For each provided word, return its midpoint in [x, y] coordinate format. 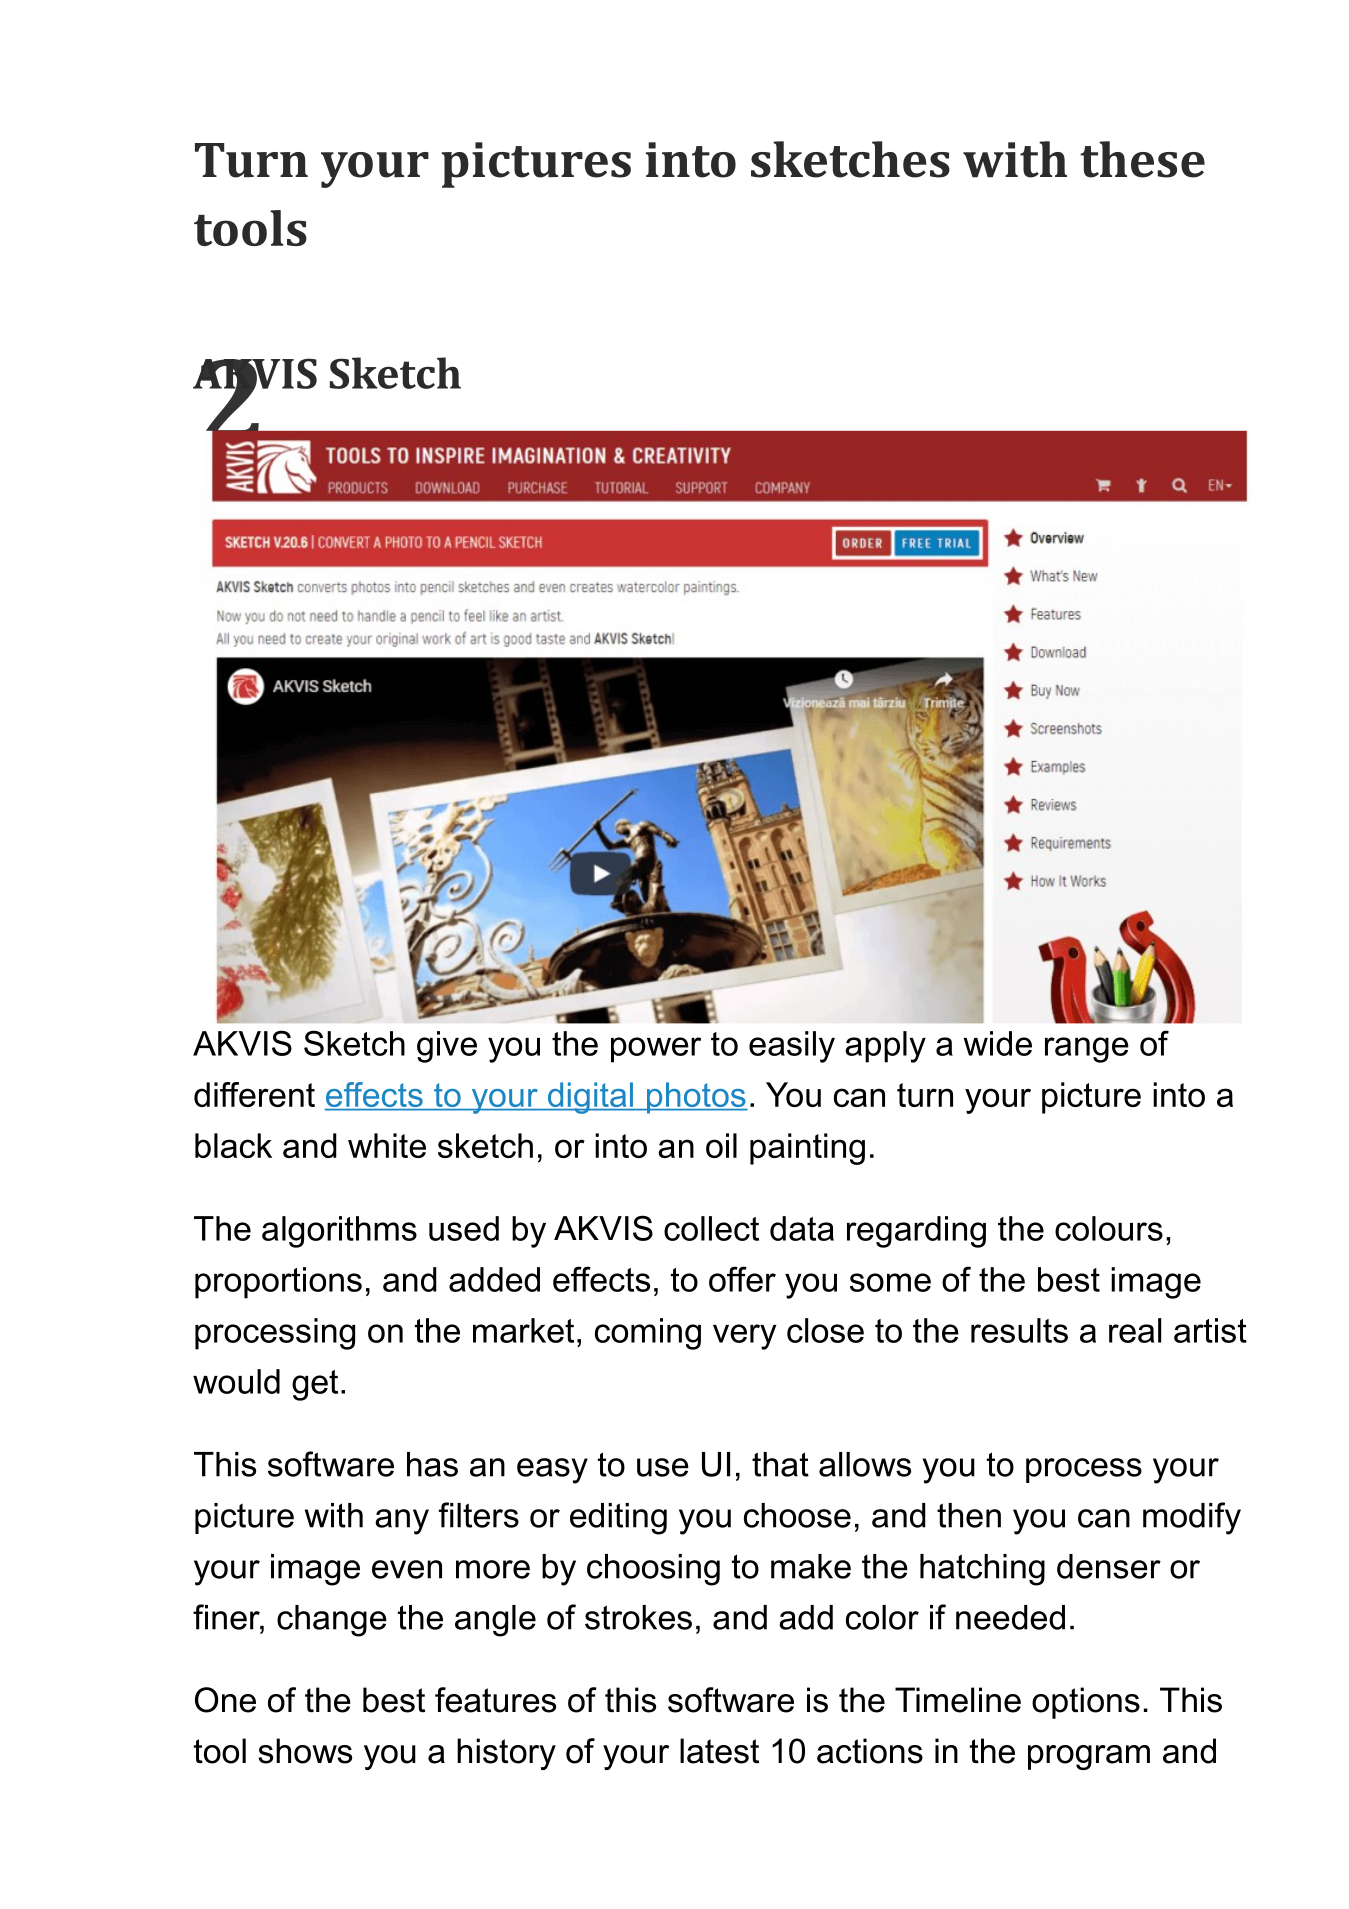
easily [792, 1047]
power [656, 1050]
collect [711, 1228]
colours [1109, 1228]
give [447, 1047]
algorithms [339, 1232]
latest [719, 1751]
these [1142, 159]
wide [997, 1043]
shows [305, 1751]
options [1086, 1703]
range [1087, 1050]
